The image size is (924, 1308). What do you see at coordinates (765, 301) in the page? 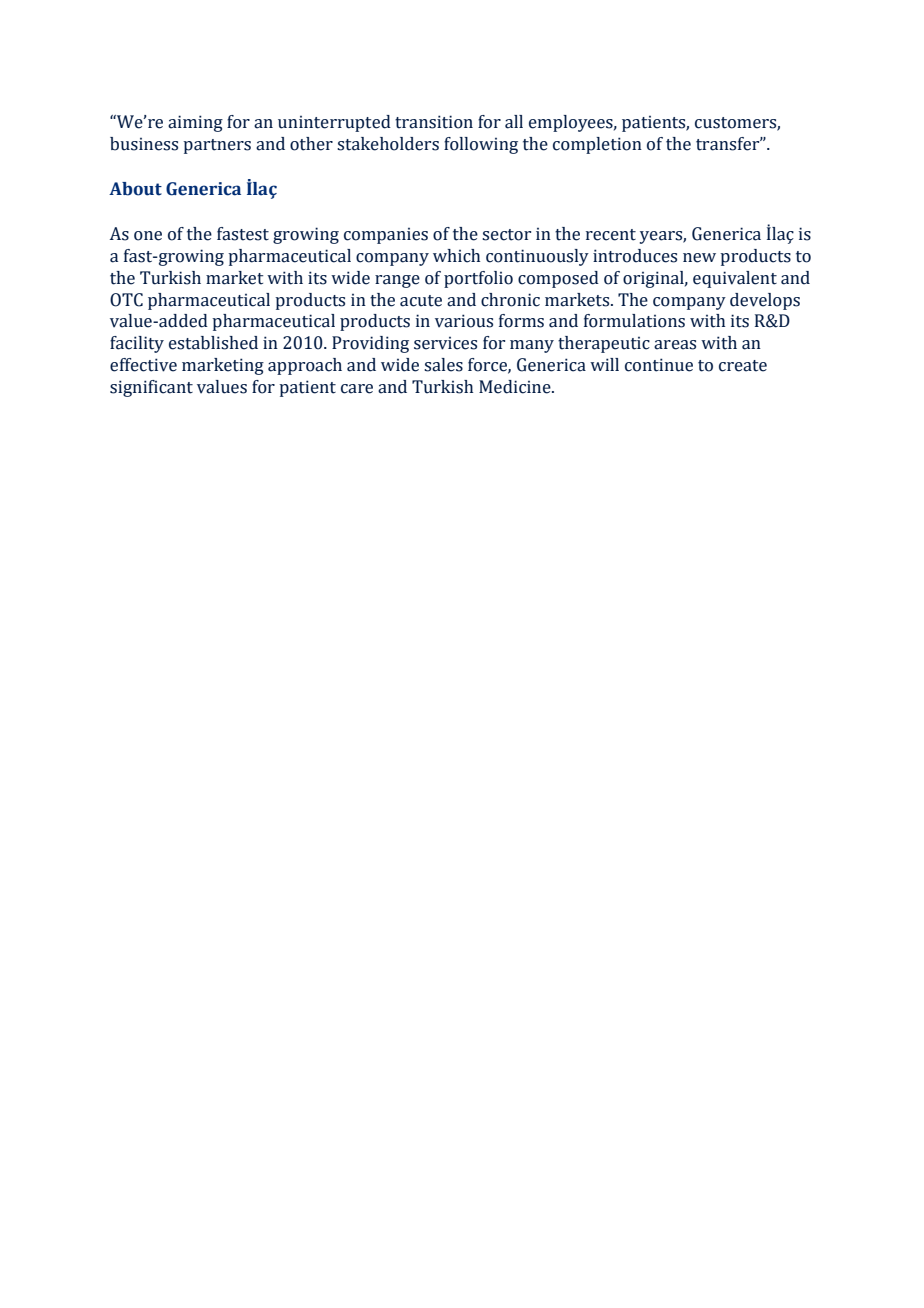
I see `develops` at bounding box center [765, 301].
